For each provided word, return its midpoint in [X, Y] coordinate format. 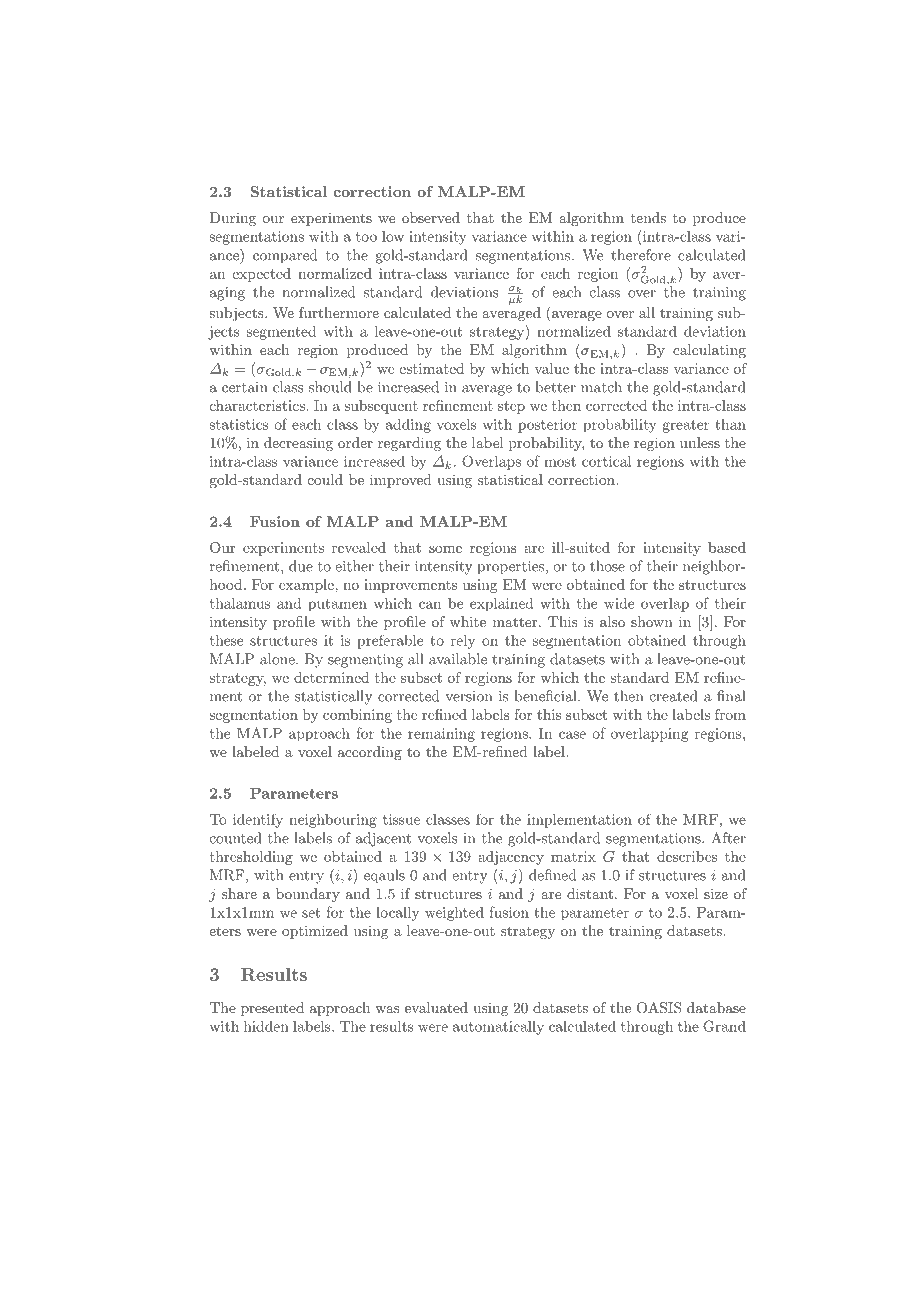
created [673, 696]
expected [261, 275]
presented [272, 1009]
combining [357, 716]
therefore [641, 255]
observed [431, 217]
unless [700, 442]
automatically [498, 1028]
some [445, 549]
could [325, 479]
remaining [441, 735]
